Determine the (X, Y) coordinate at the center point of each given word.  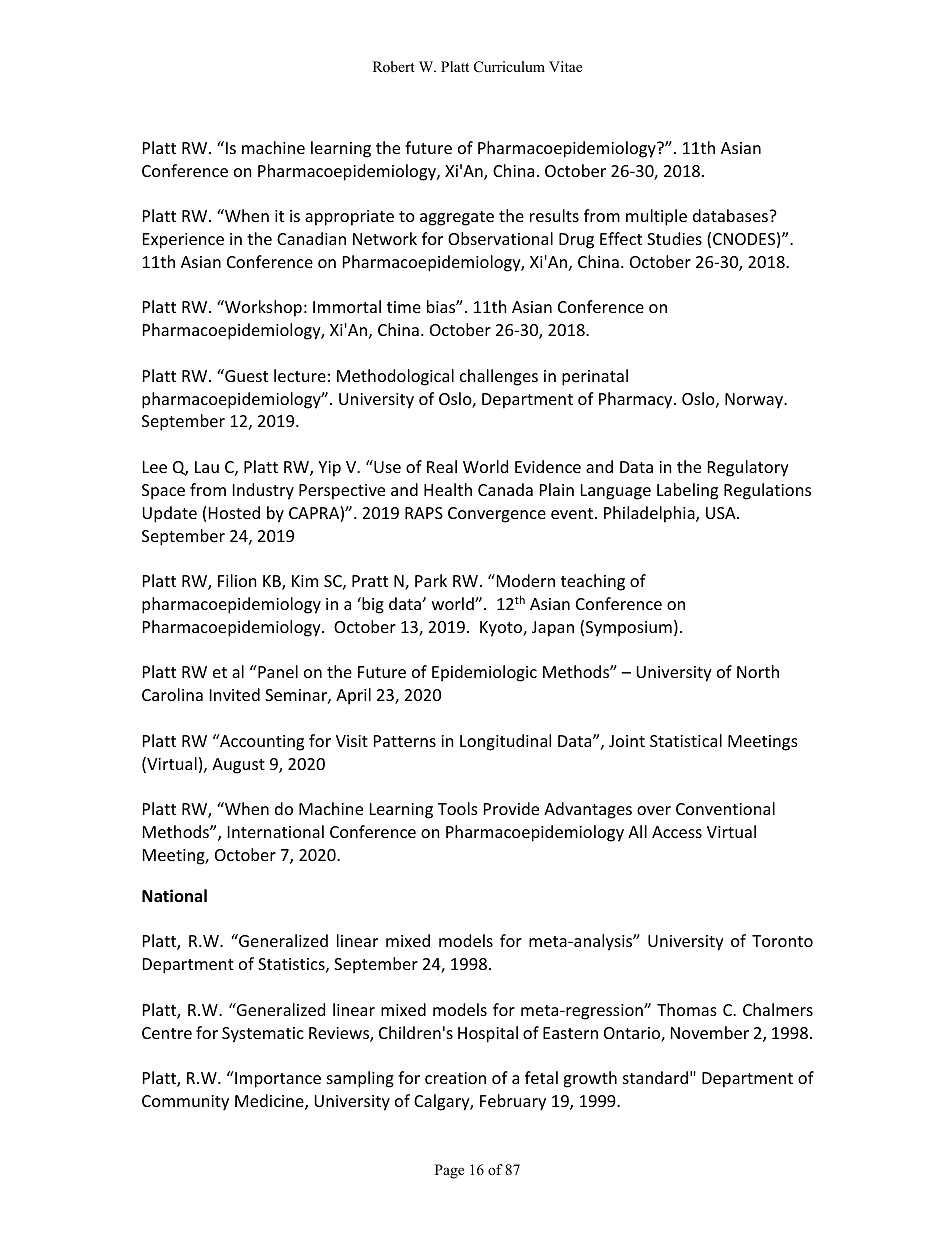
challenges (499, 377)
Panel (277, 671)
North (758, 671)
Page (449, 1171)
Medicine (270, 1102)
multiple (656, 217)
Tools (458, 808)
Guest (245, 375)
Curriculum (509, 67)
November (710, 1032)
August (238, 766)
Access (677, 832)
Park (431, 580)
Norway (755, 401)
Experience (183, 241)
